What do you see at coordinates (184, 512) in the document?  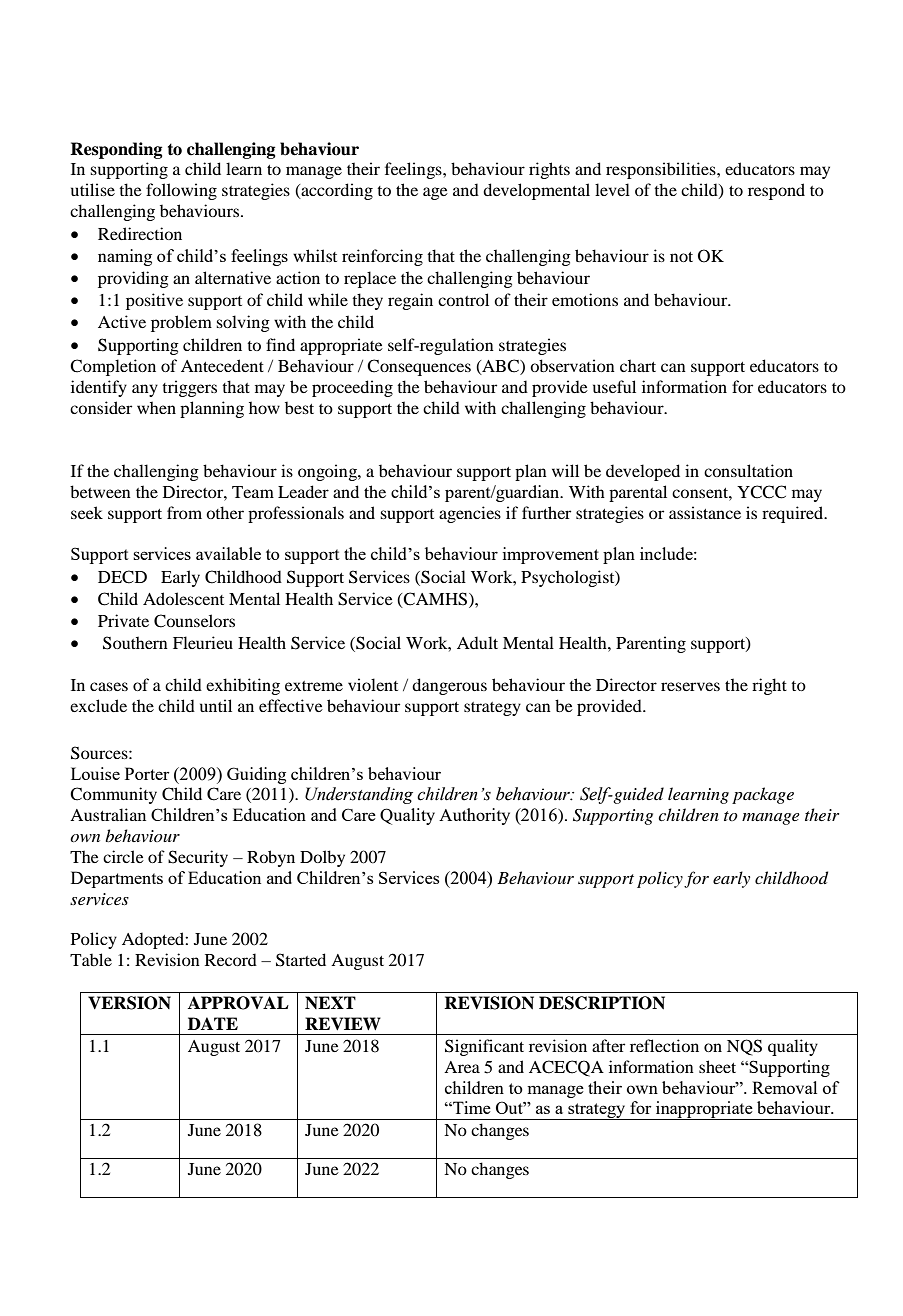 I see `from` at bounding box center [184, 512].
